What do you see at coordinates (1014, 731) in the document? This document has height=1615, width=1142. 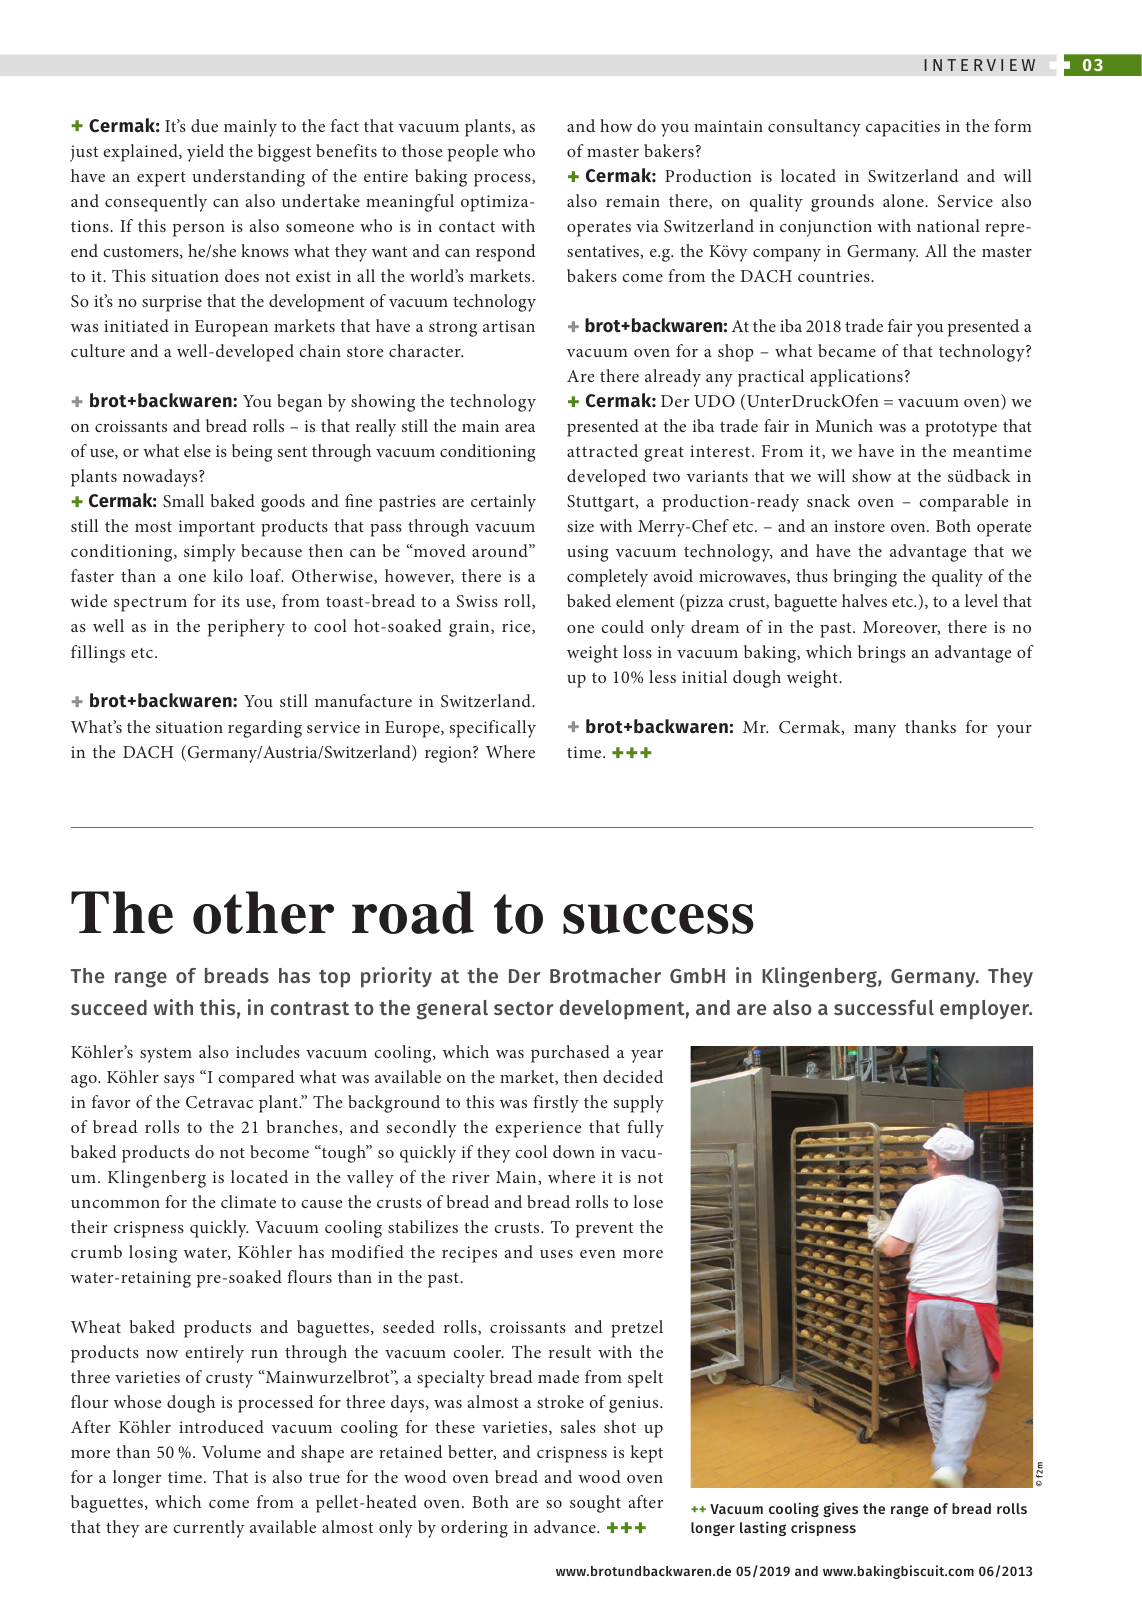 I see `your` at bounding box center [1014, 731].
